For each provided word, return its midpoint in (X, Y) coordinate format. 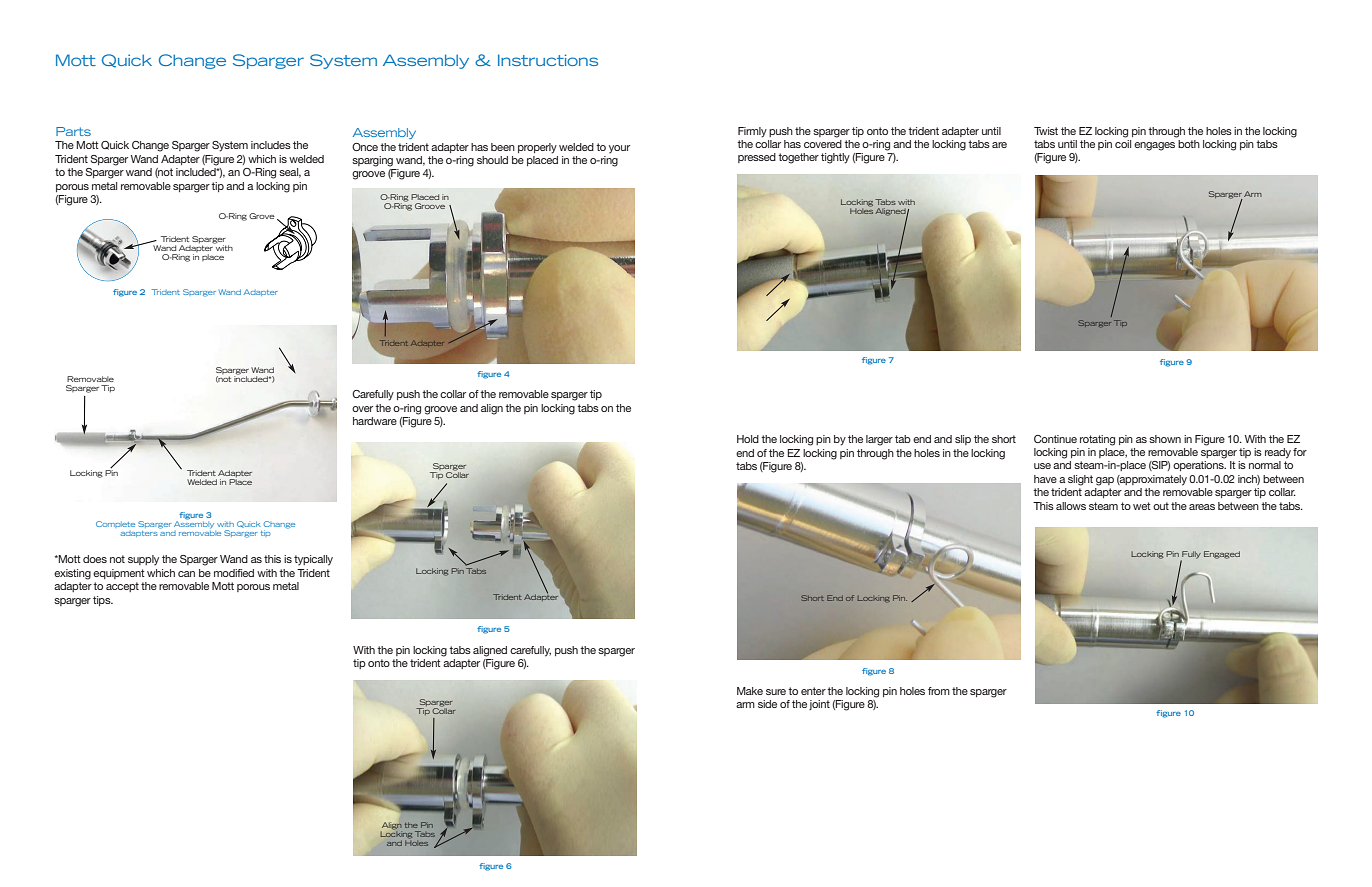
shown (1165, 439)
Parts (73, 131)
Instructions (548, 60)
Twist (1046, 131)
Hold (748, 439)
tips (103, 601)
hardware (375, 421)
